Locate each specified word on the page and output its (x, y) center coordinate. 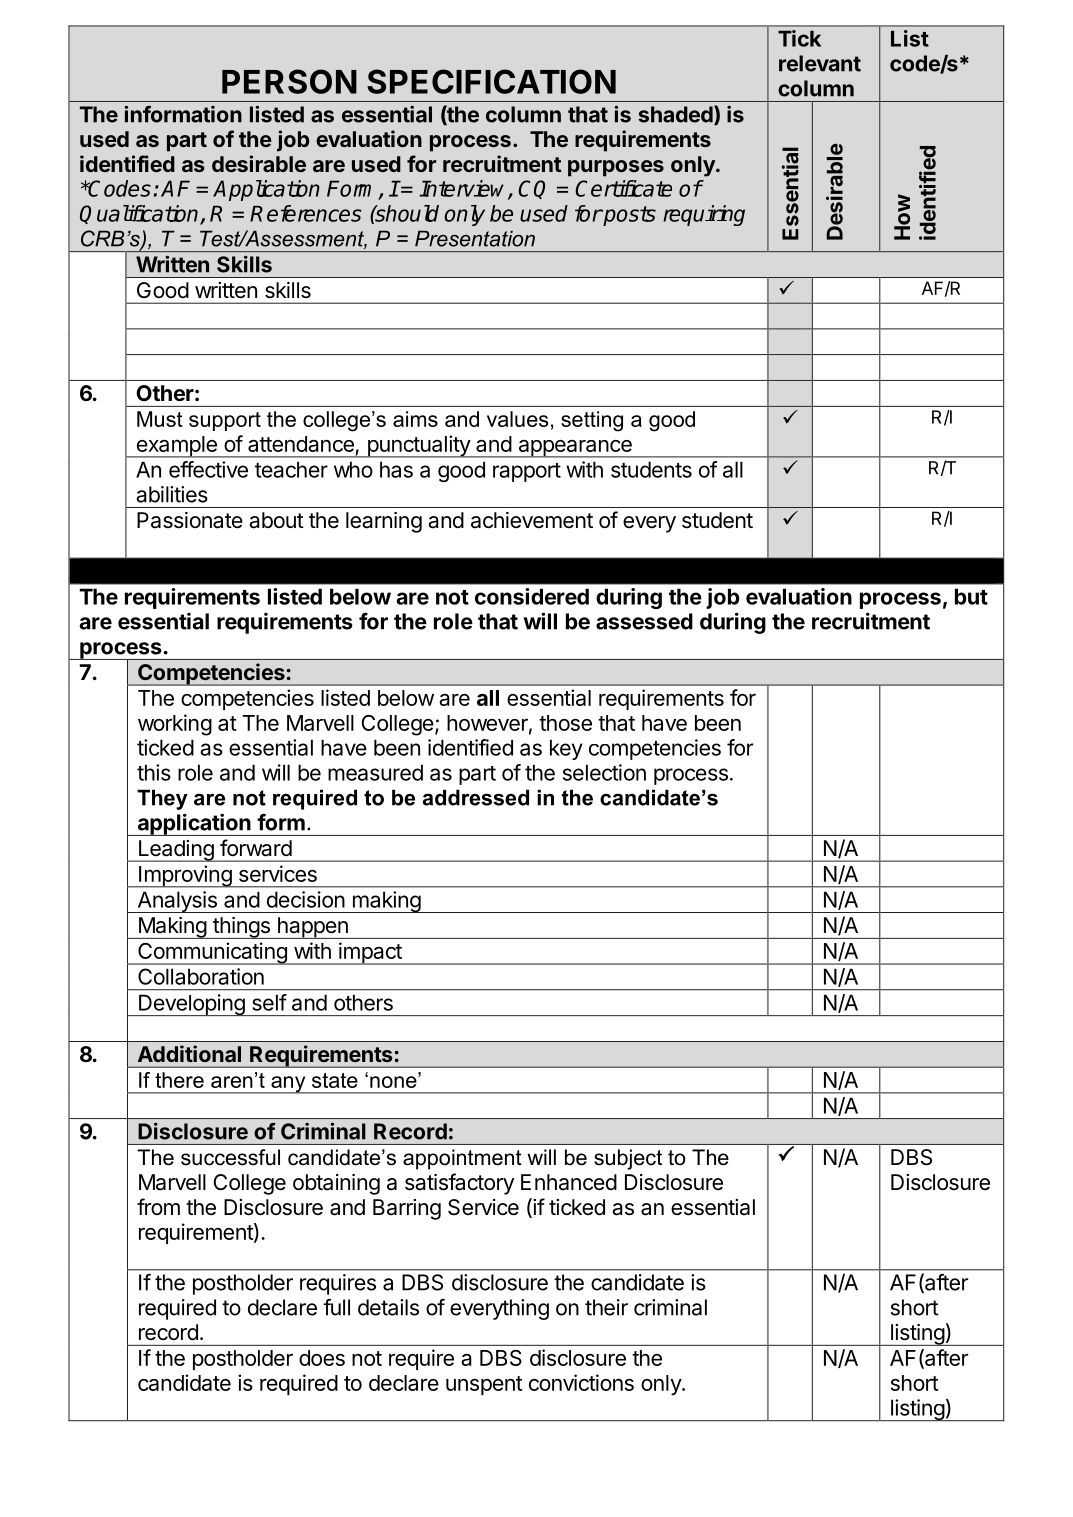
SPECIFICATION (491, 81)
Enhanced (569, 1182)
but (971, 596)
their (606, 1307)
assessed (644, 621)
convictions (581, 1382)
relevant (820, 63)
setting (592, 421)
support (225, 421)
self (269, 1002)
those (565, 723)
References (306, 213)
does (322, 1358)
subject (628, 1159)
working (175, 725)
